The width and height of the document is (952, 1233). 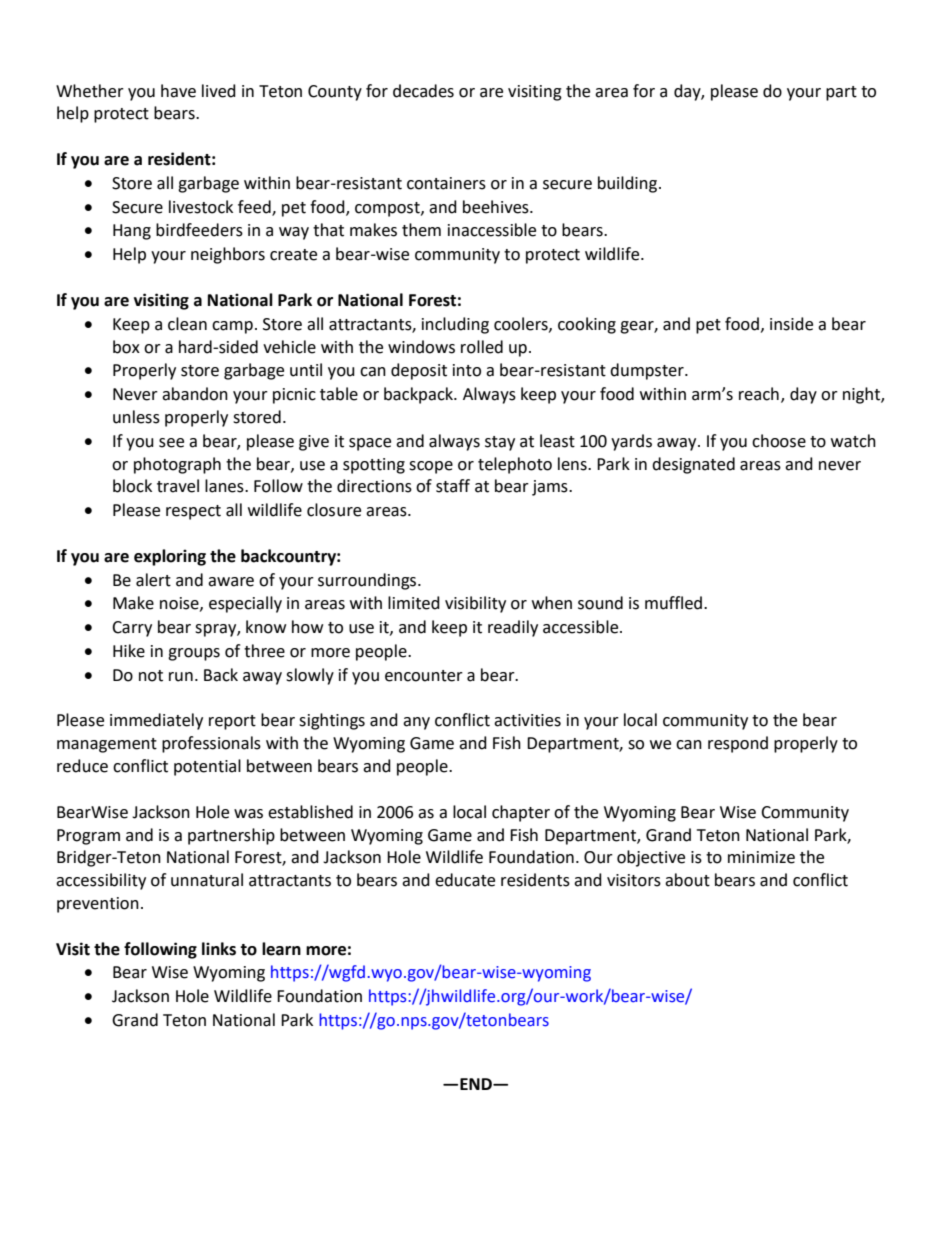 I want to click on muffled, so click(x=673, y=603).
